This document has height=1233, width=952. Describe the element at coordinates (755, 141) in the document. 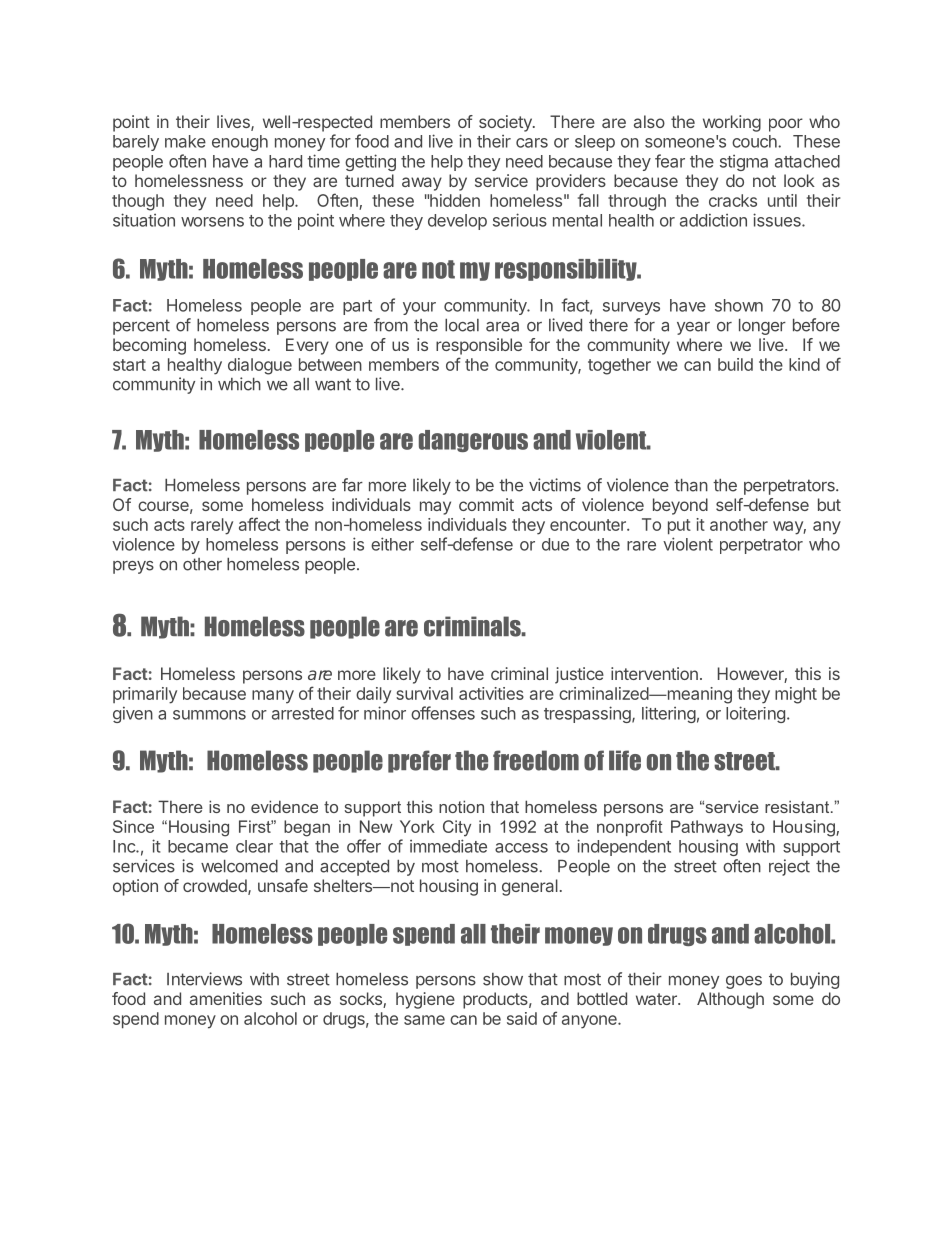

I see `couch` at that location.
